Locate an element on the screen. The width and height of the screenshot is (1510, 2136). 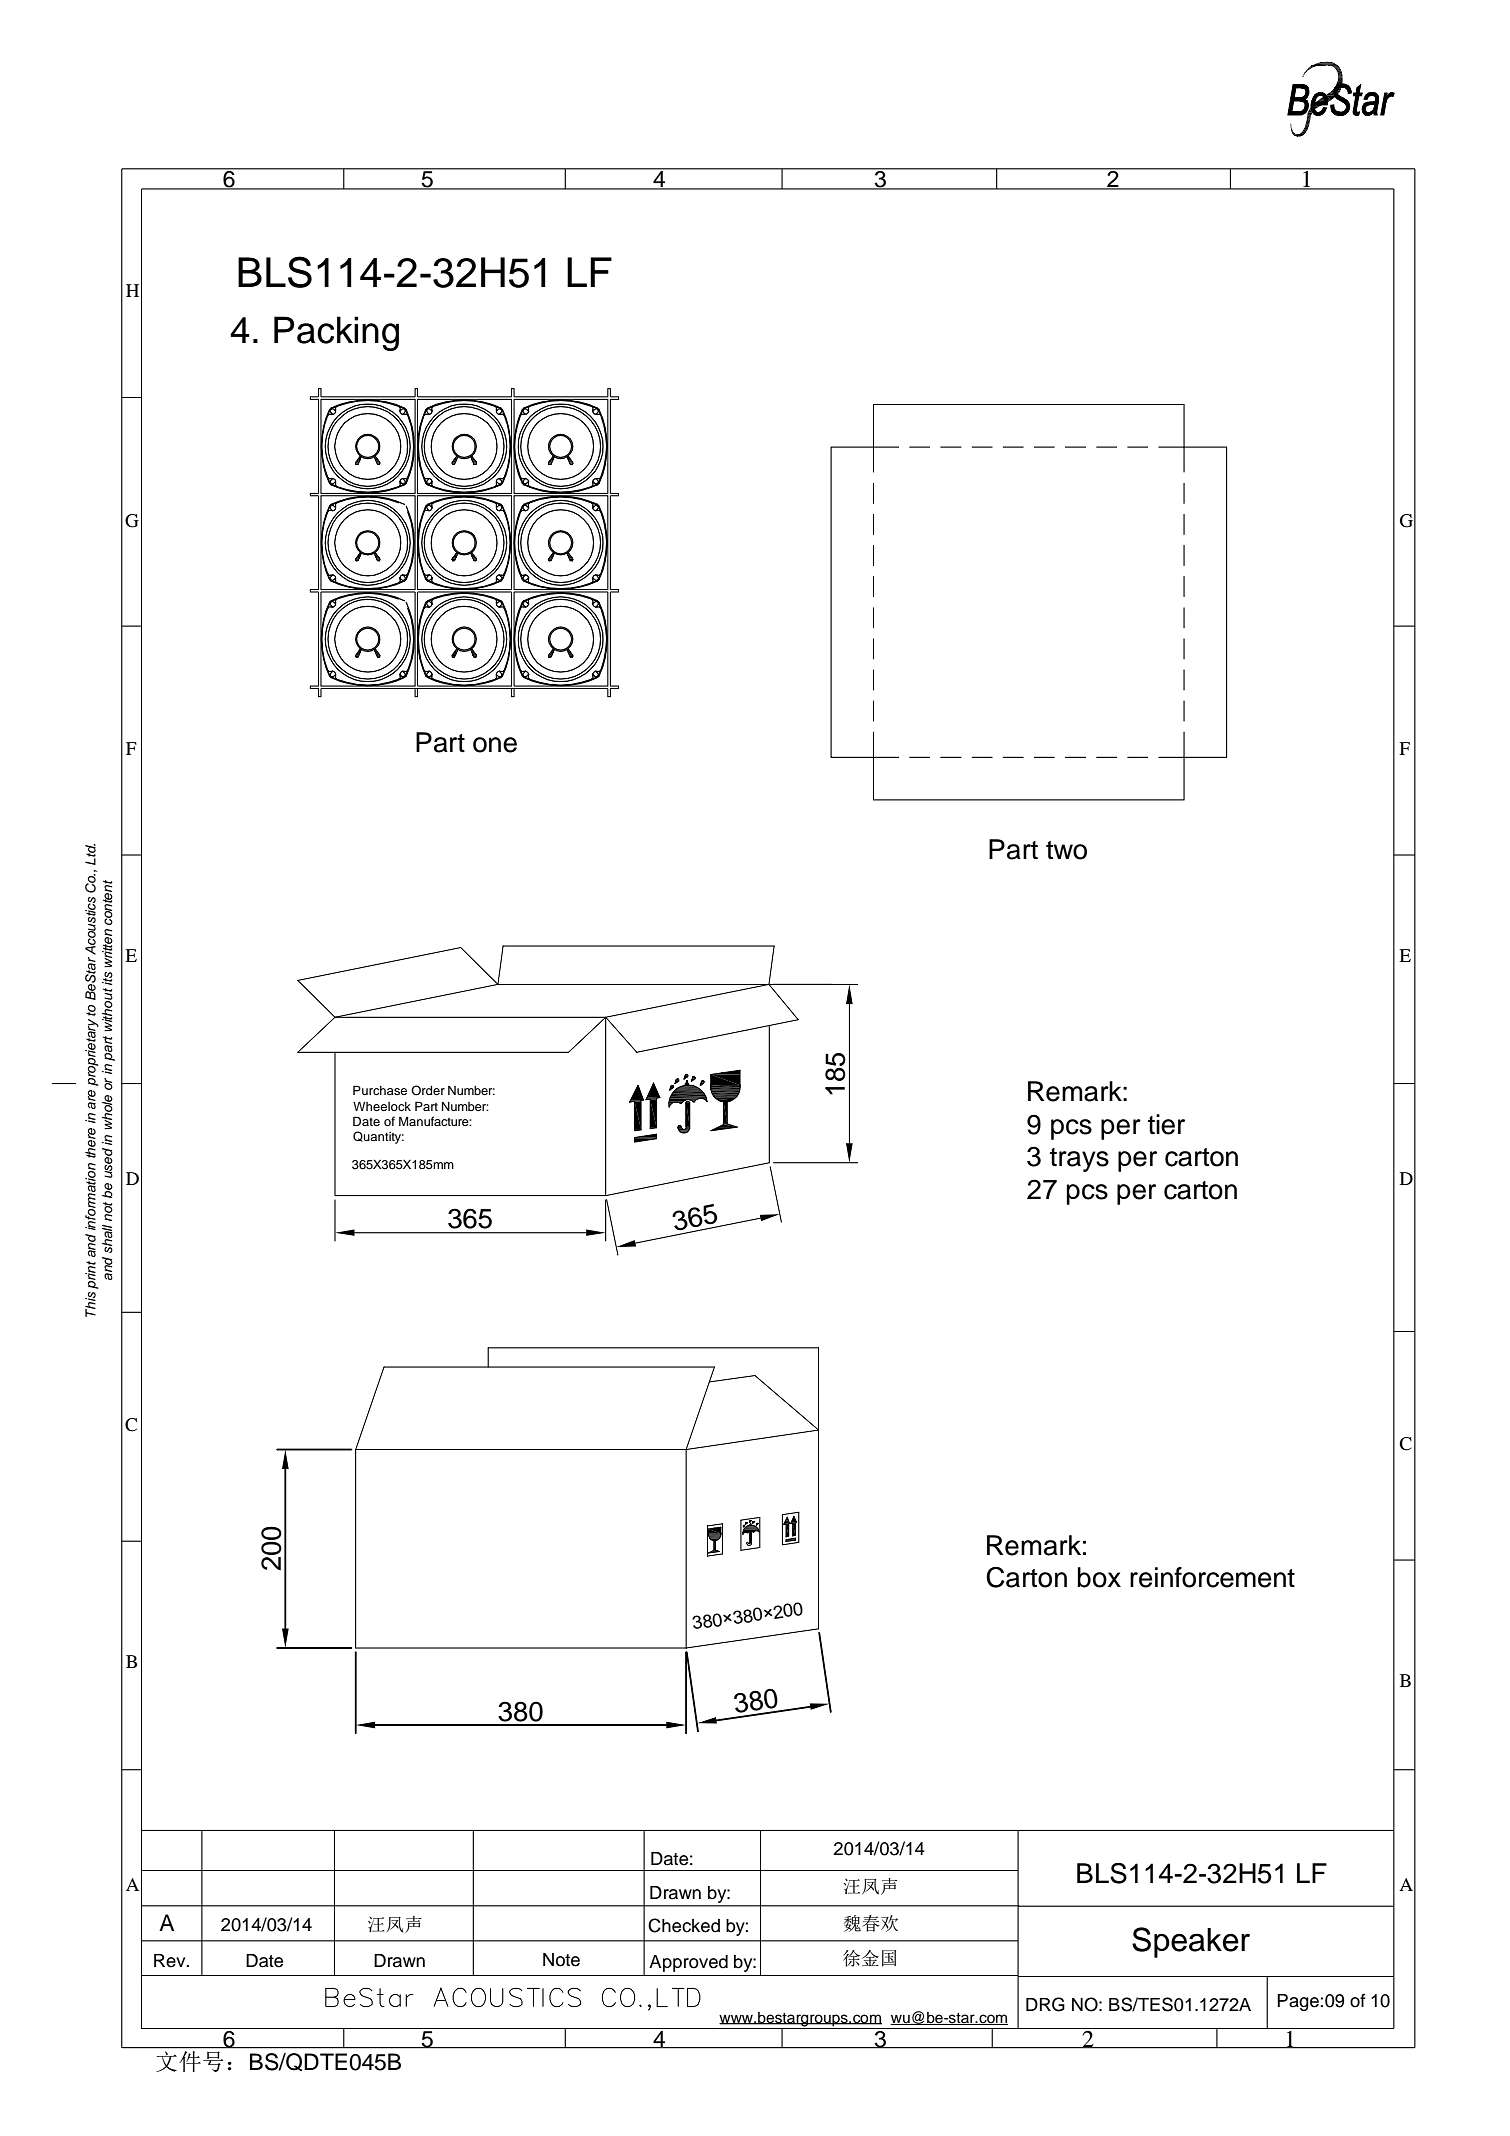
Rev is located at coordinates (171, 1961).
